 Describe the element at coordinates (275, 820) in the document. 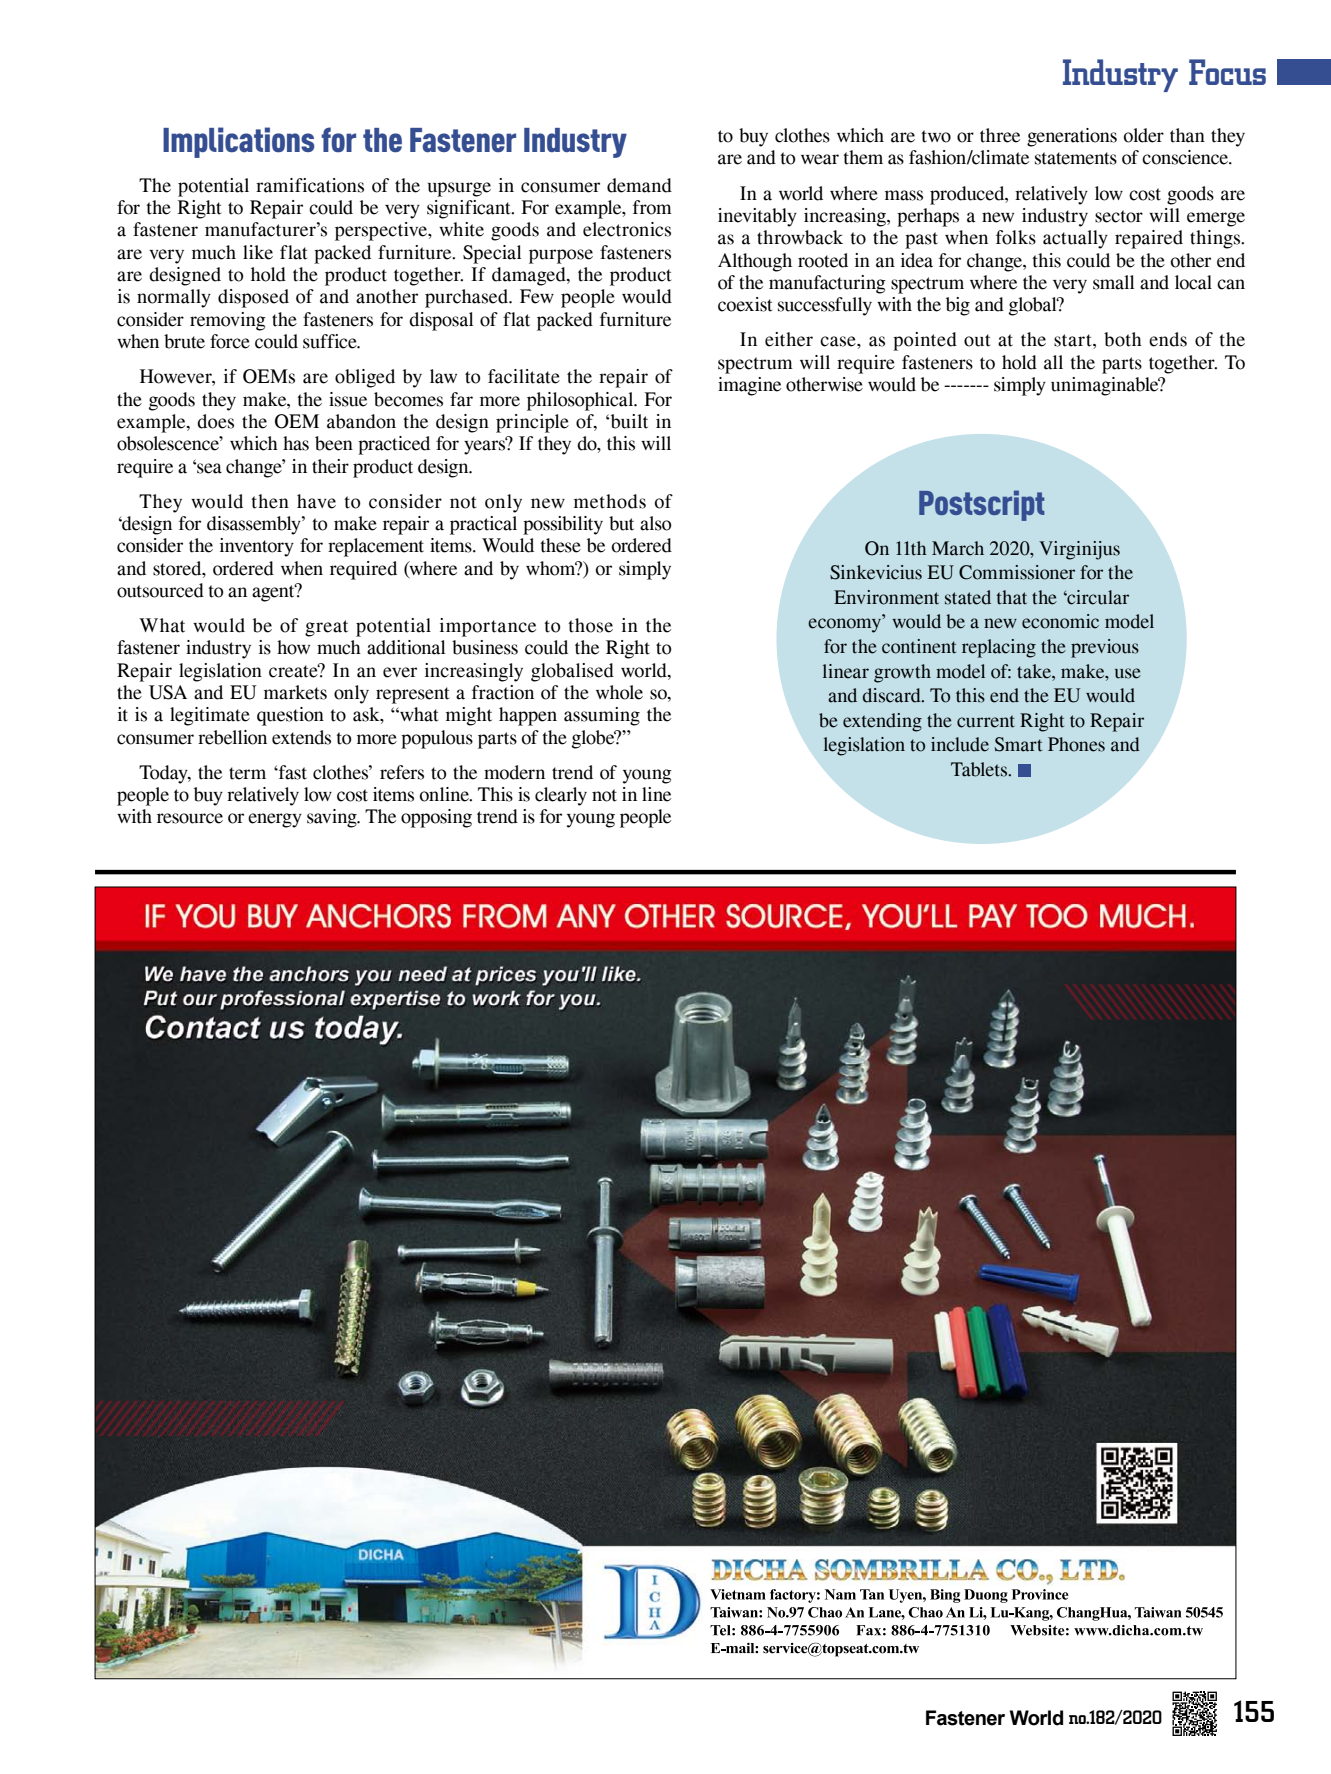

I see `energy` at that location.
